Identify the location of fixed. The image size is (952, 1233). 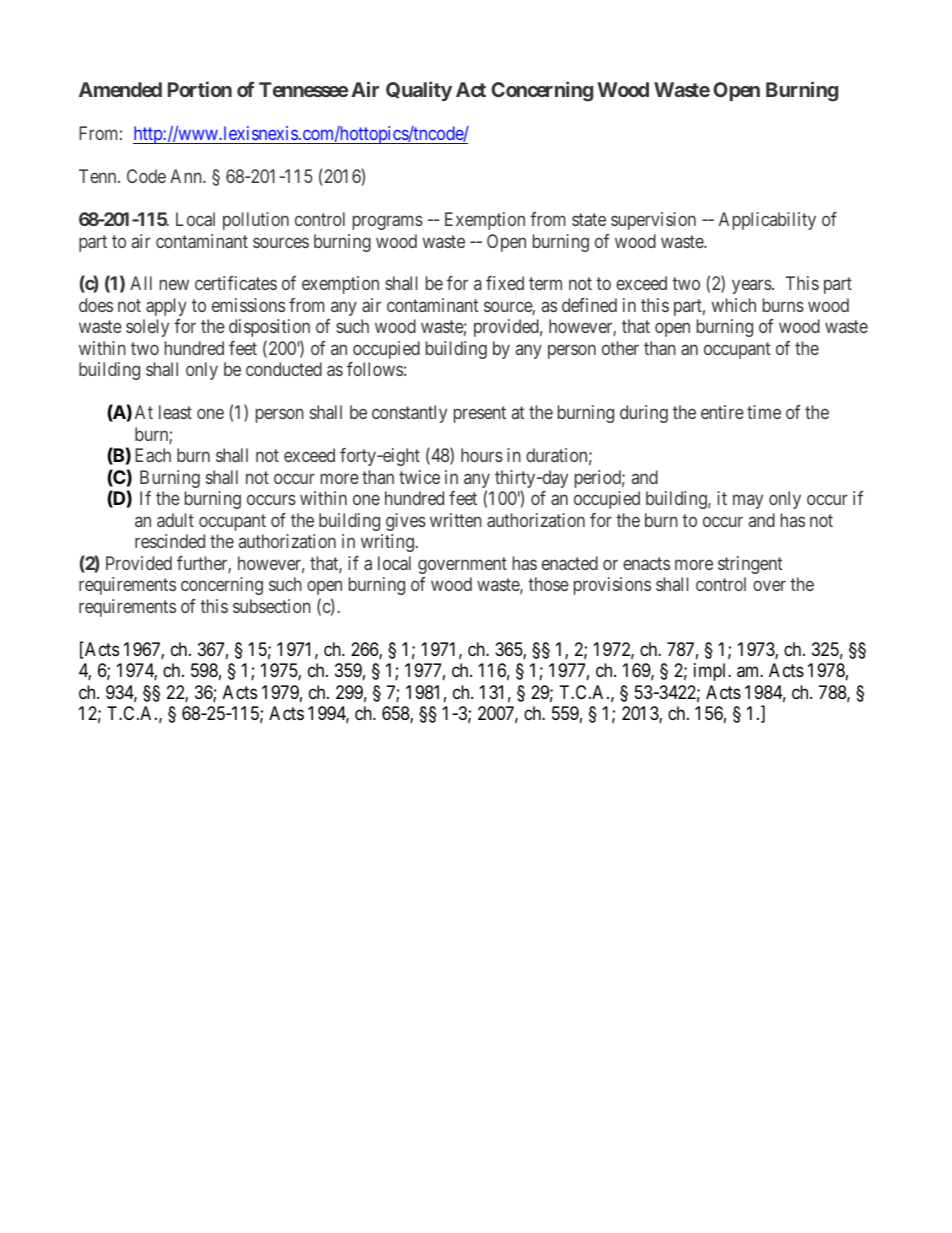
(505, 283).
